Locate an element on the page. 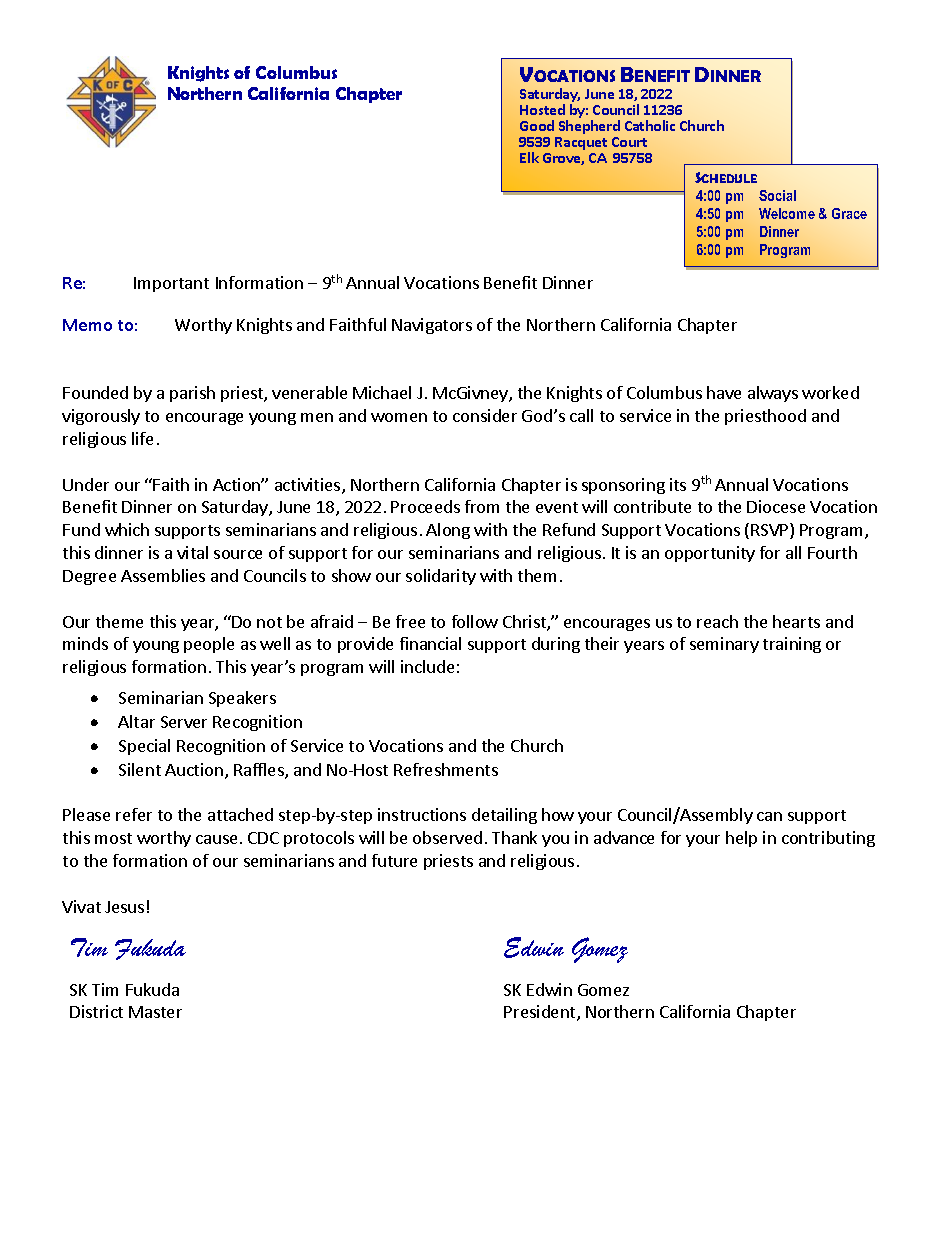  President is located at coordinates (541, 1013).
